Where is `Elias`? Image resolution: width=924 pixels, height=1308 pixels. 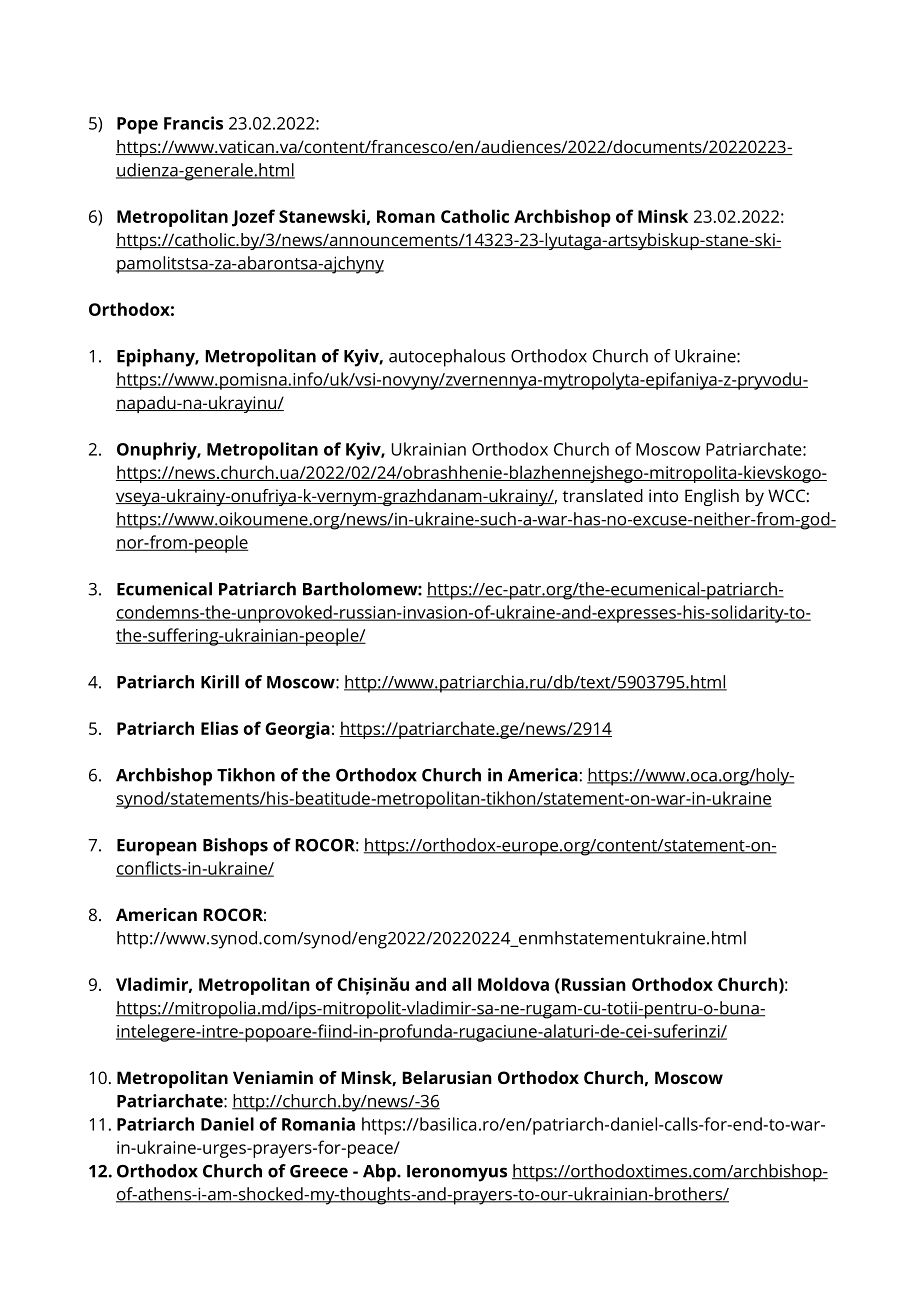
Elias is located at coordinates (219, 728).
